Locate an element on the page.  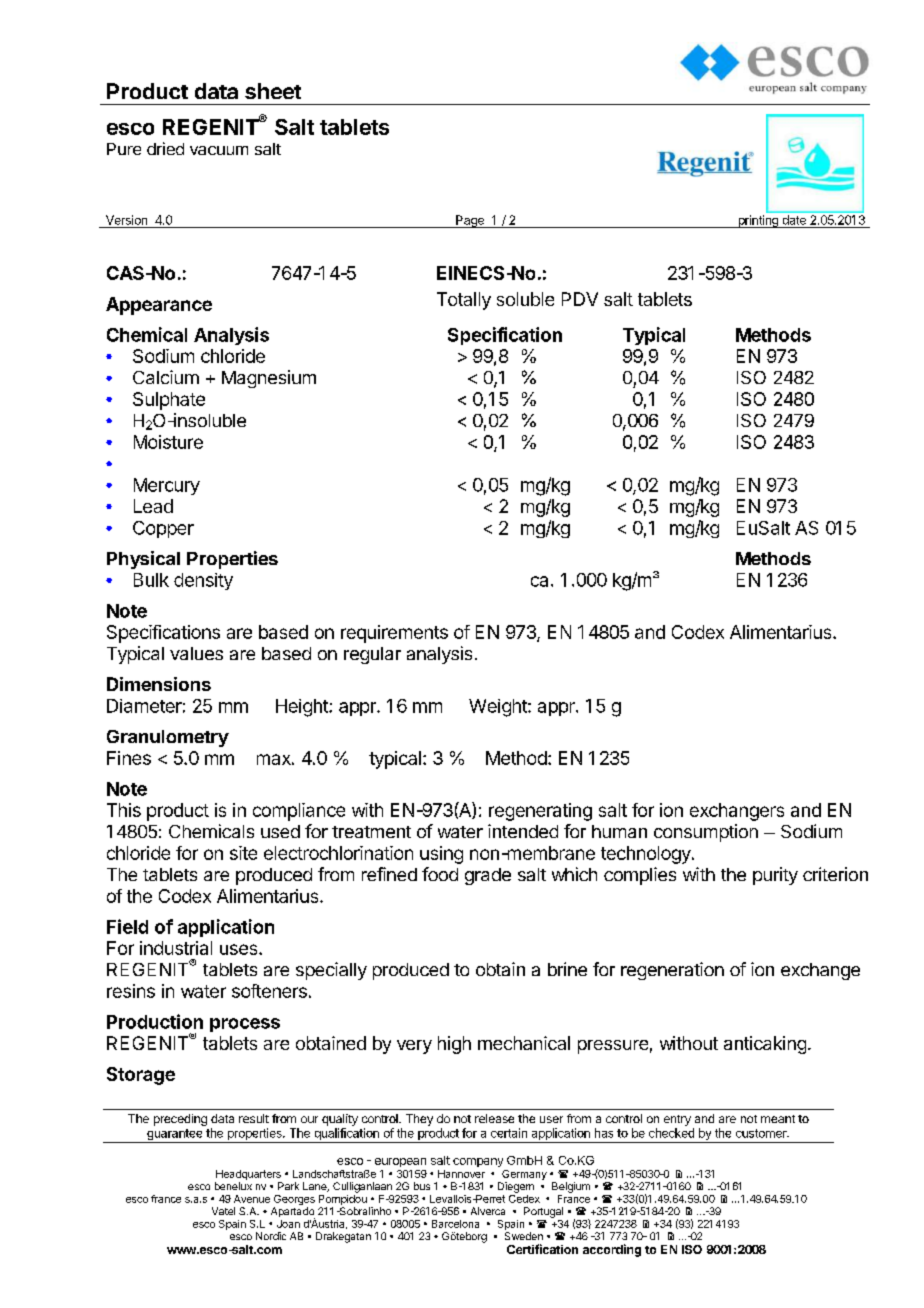
purity is located at coordinates (775, 876).
